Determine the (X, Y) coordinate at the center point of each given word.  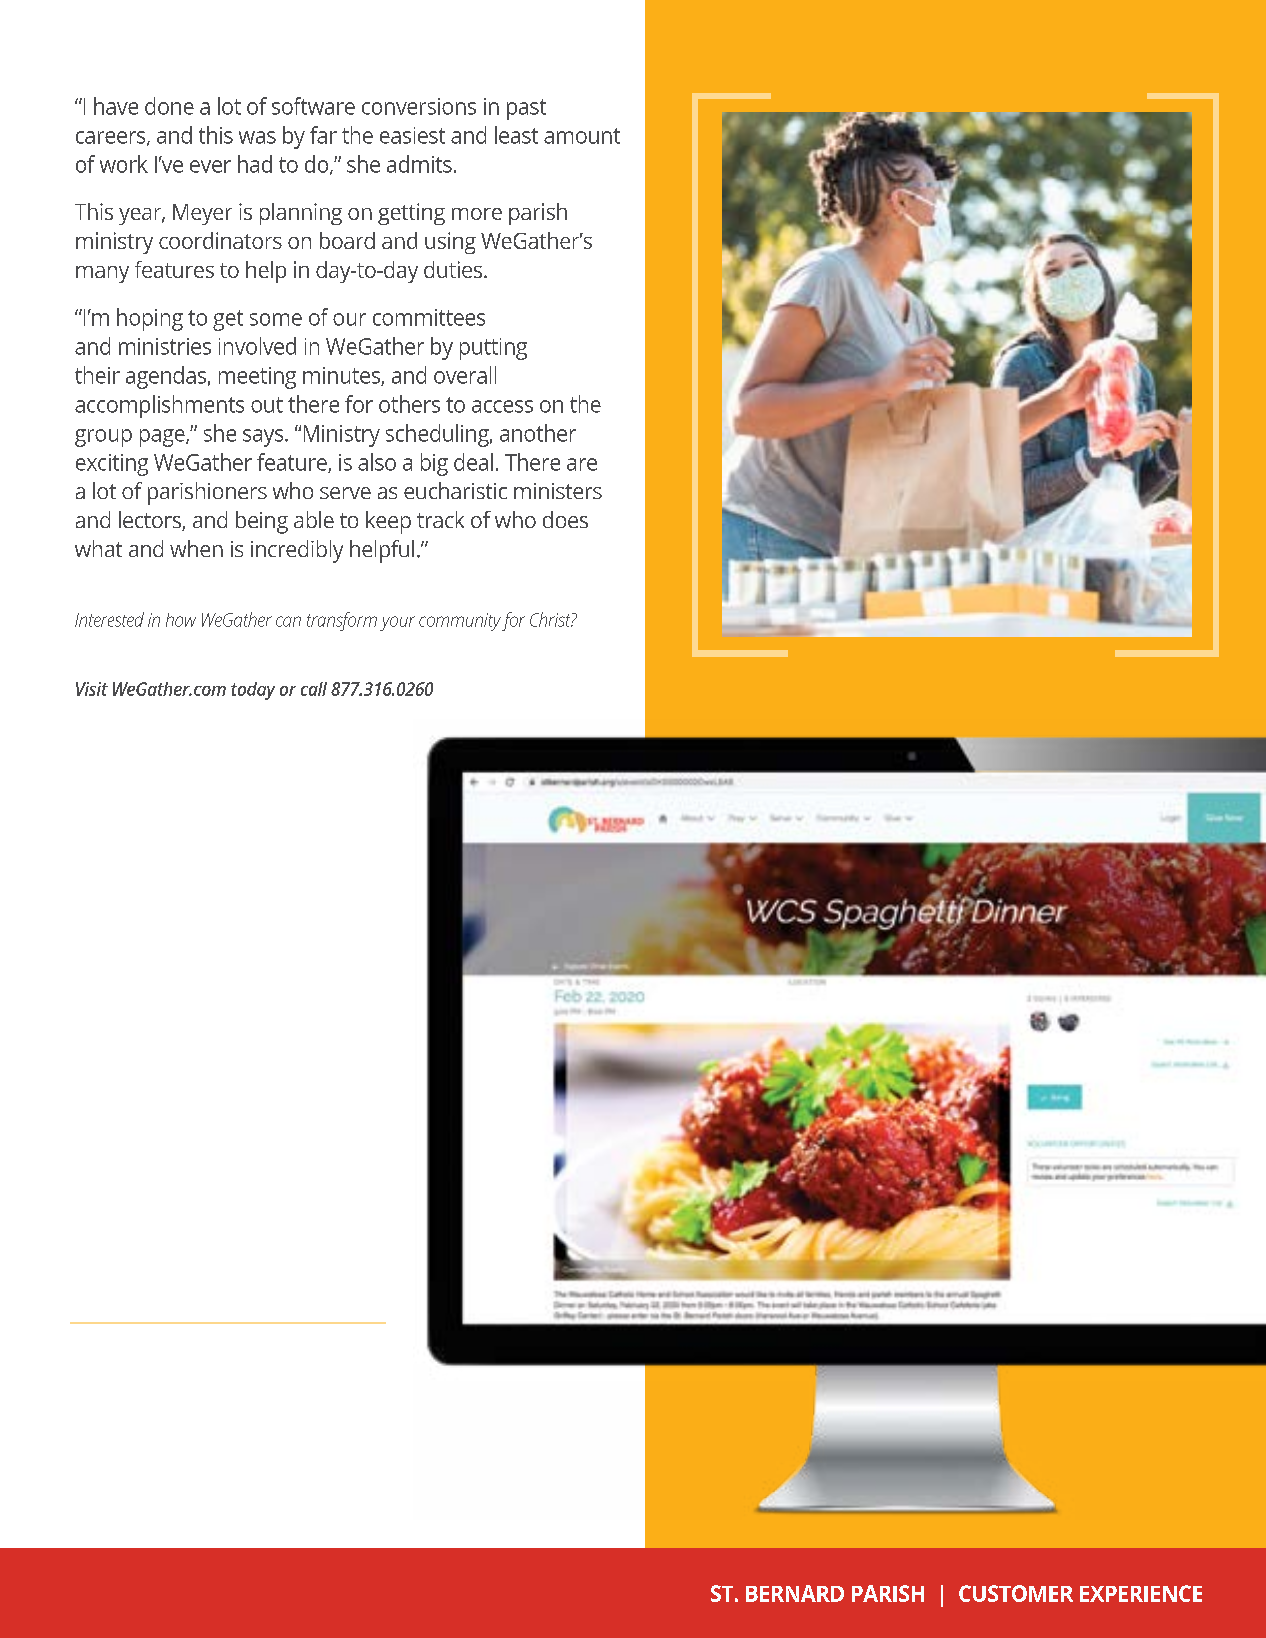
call (314, 689)
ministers (558, 491)
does (565, 519)
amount (582, 136)
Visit (92, 689)
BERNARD (795, 1593)
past (526, 109)
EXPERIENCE (1141, 1593)
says (264, 438)
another (538, 433)
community (460, 622)
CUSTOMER (1016, 1593)
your (397, 623)
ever (210, 166)
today (253, 691)
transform (342, 621)
